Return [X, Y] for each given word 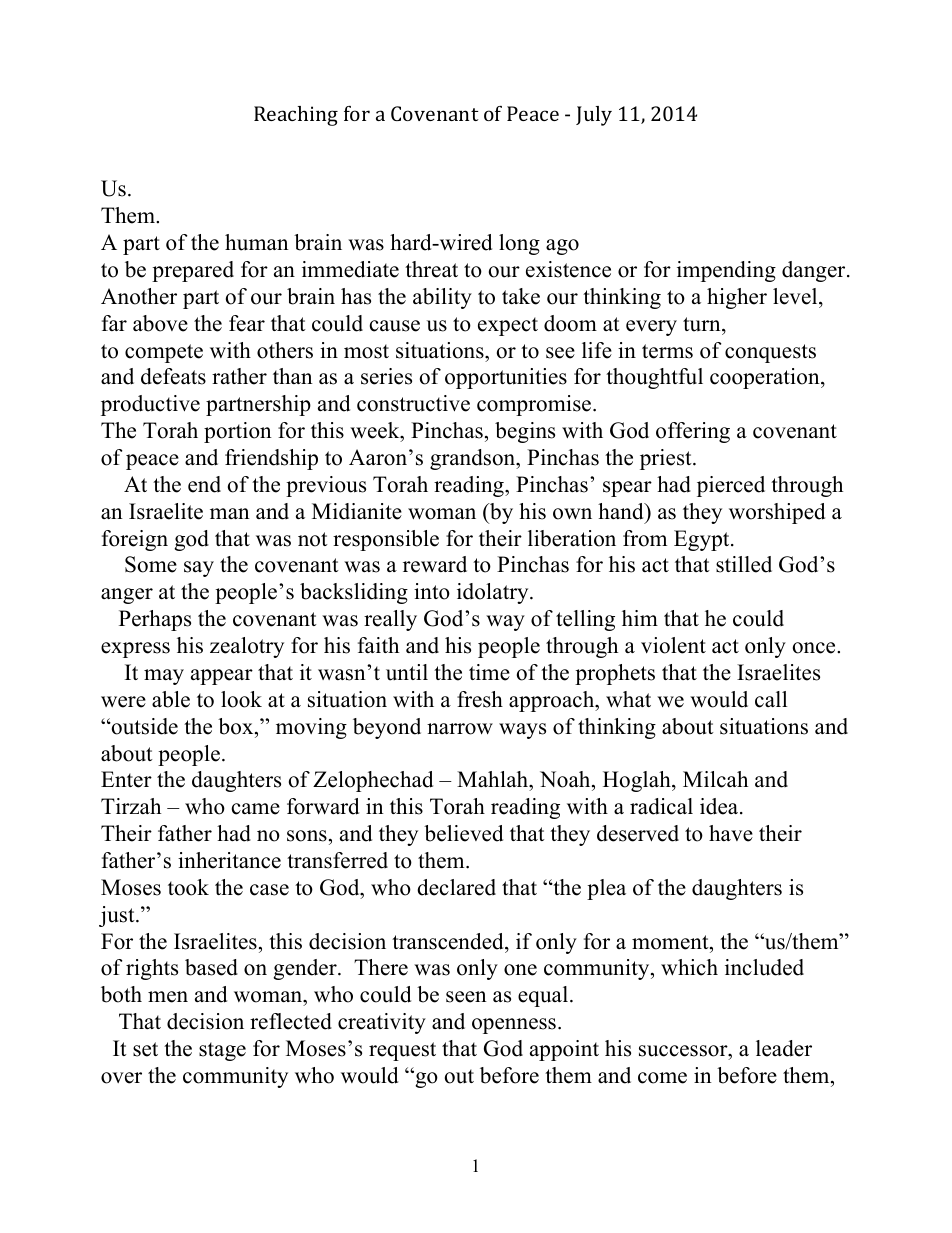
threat [431, 269]
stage [222, 1051]
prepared [193, 271]
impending [726, 271]
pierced [731, 486]
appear [222, 677]
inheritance [229, 860]
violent [673, 645]
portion [238, 432]
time [489, 672]
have [731, 833]
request [402, 1051]
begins [525, 432]
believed [463, 833]
